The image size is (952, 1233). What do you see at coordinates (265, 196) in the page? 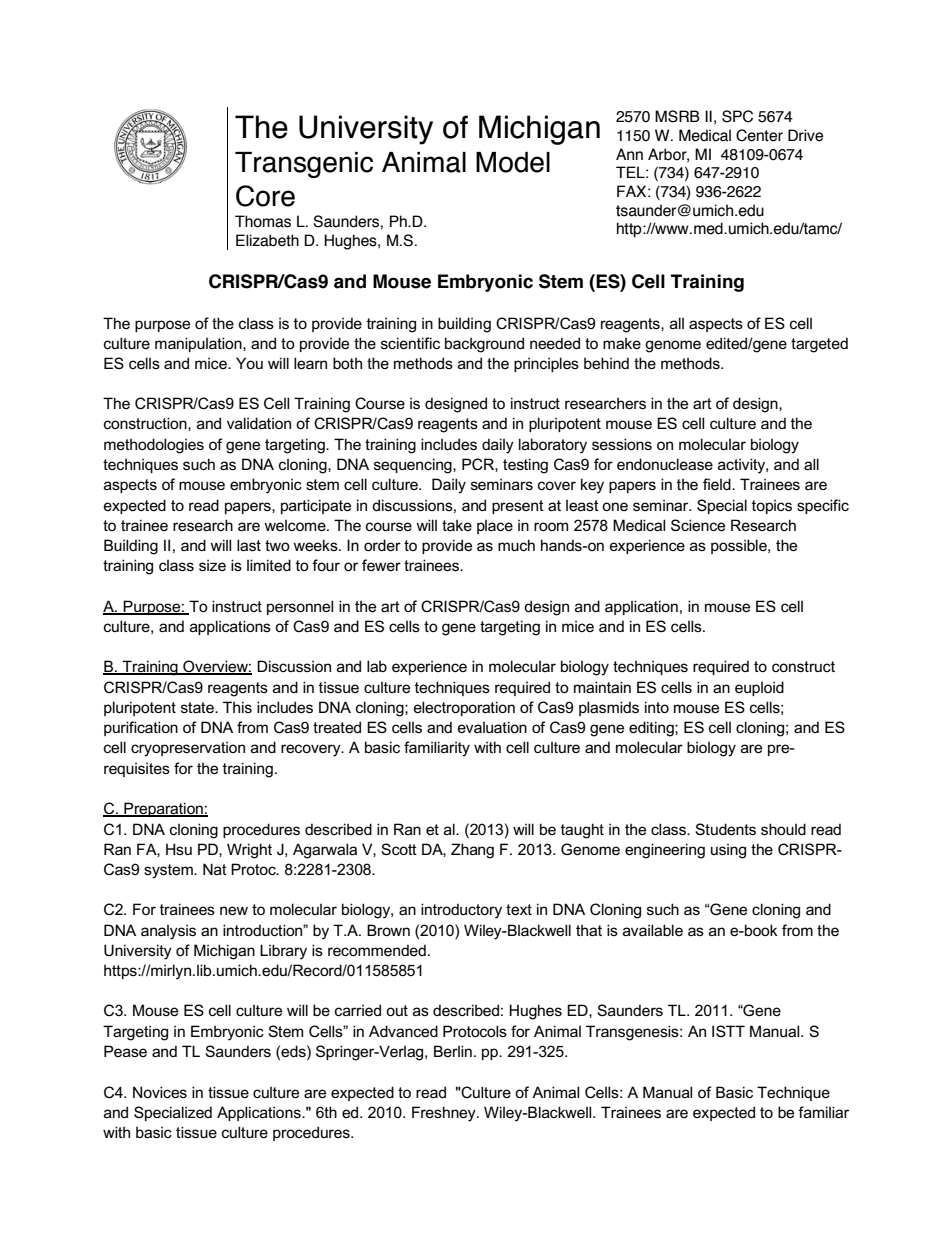
I see `Core` at bounding box center [265, 196].
